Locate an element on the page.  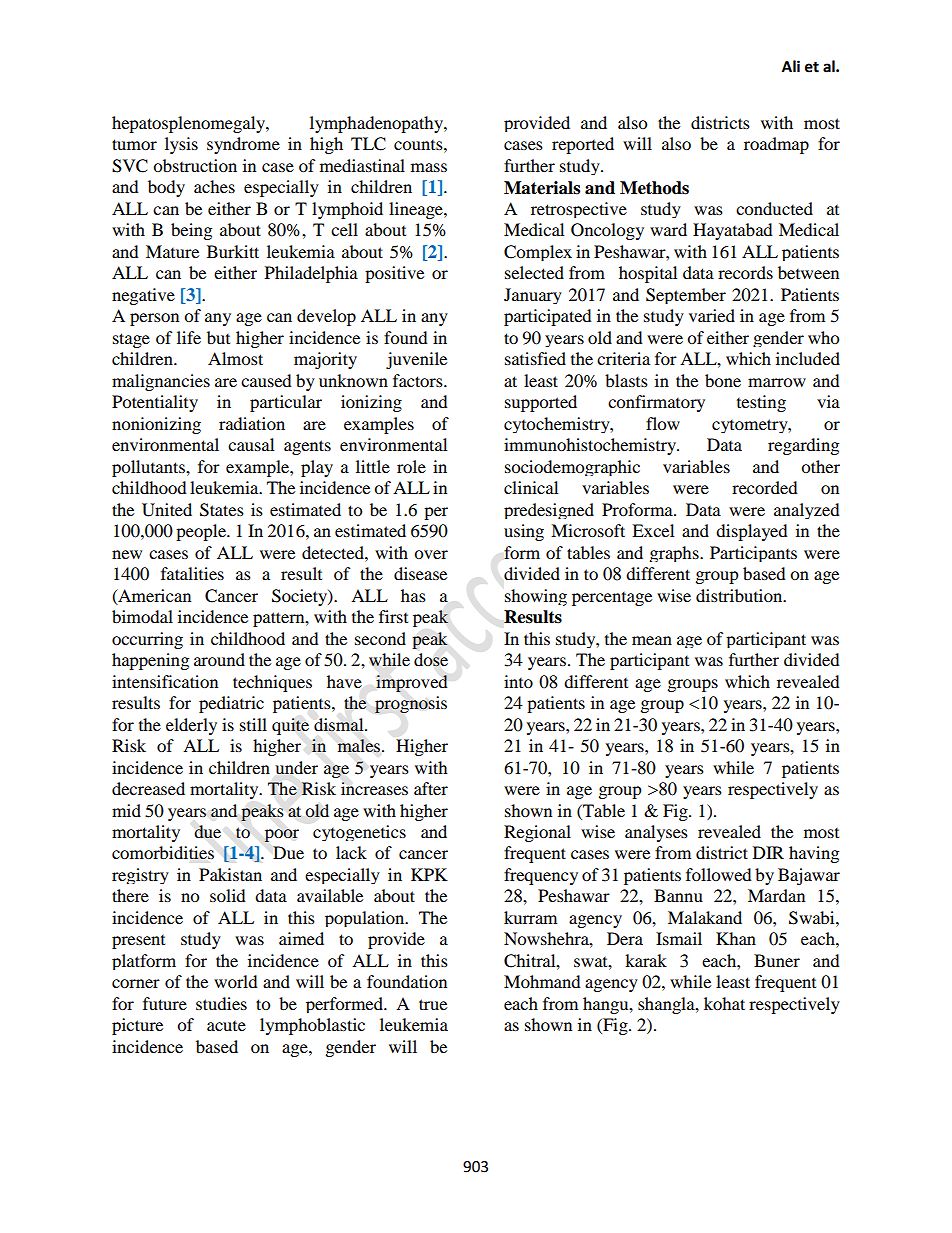
roadmap is located at coordinates (776, 145).
